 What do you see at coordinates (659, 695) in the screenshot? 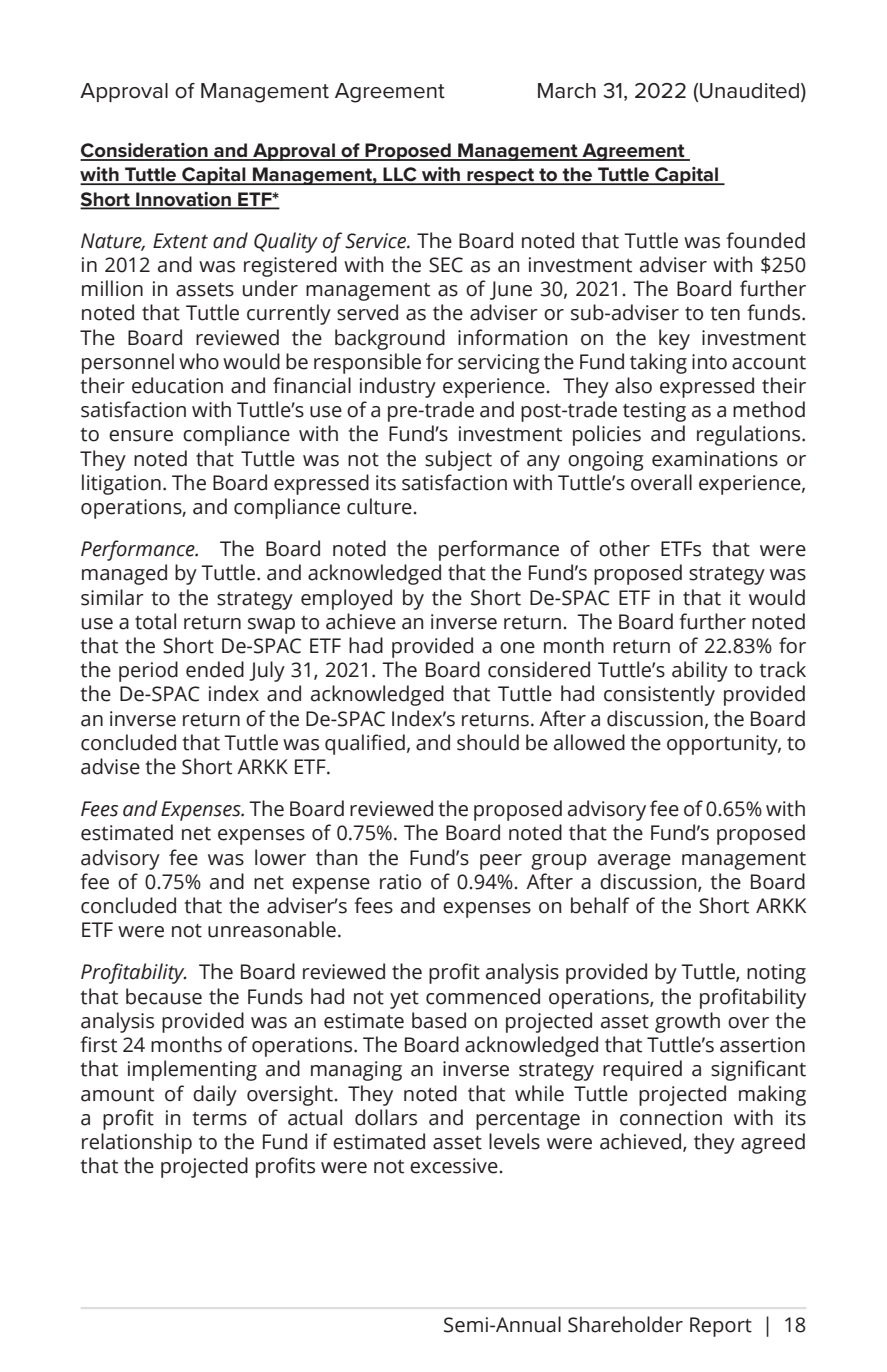
I see `consistently` at bounding box center [659, 695].
